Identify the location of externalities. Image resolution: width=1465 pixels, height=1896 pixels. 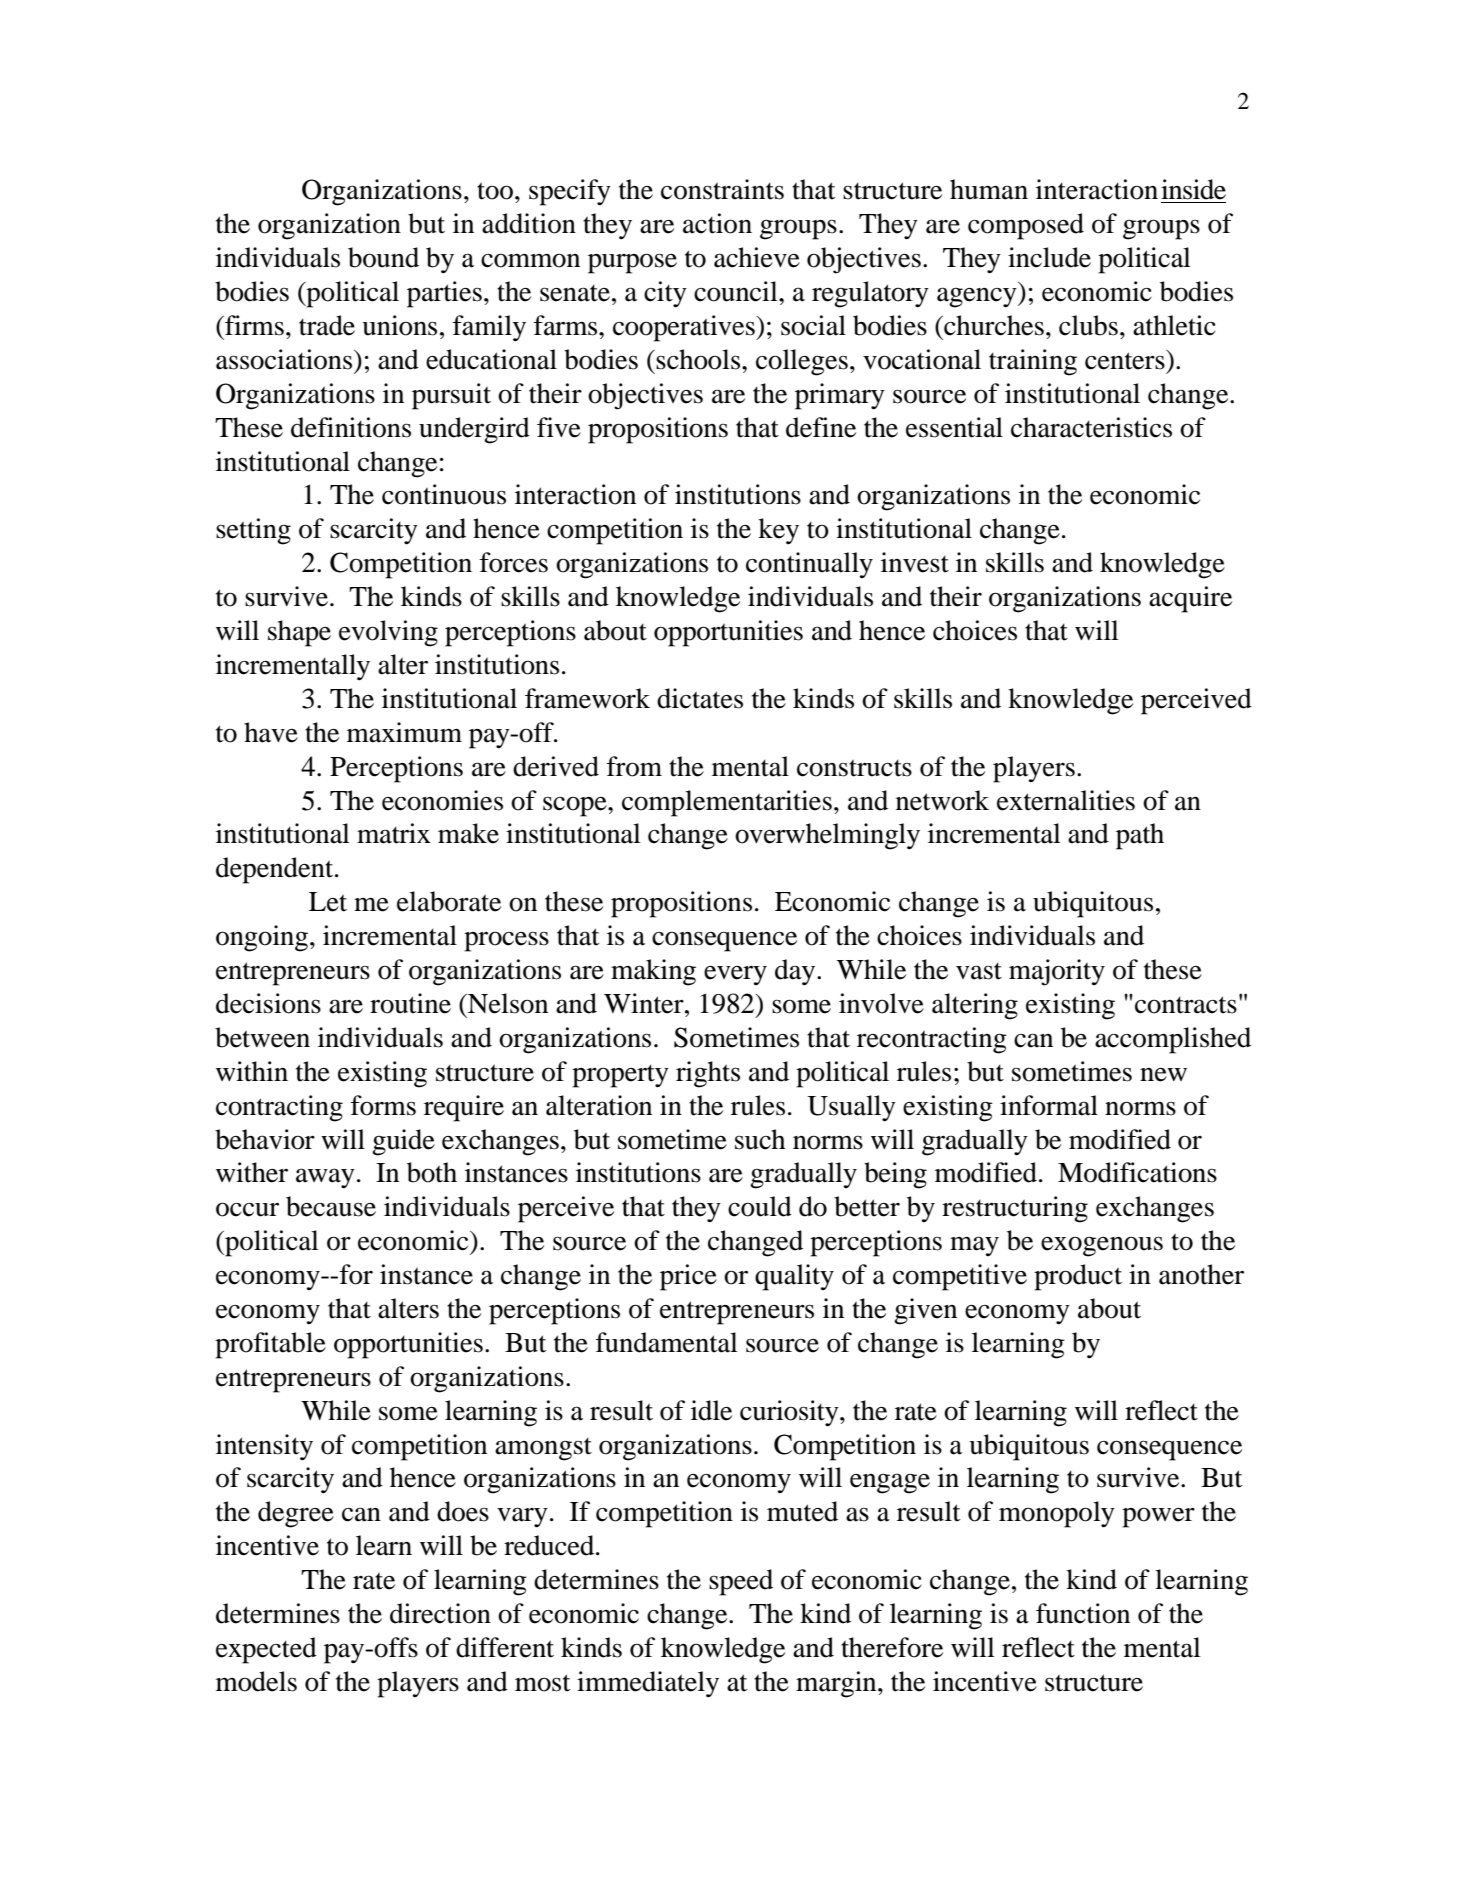
(1066, 800).
